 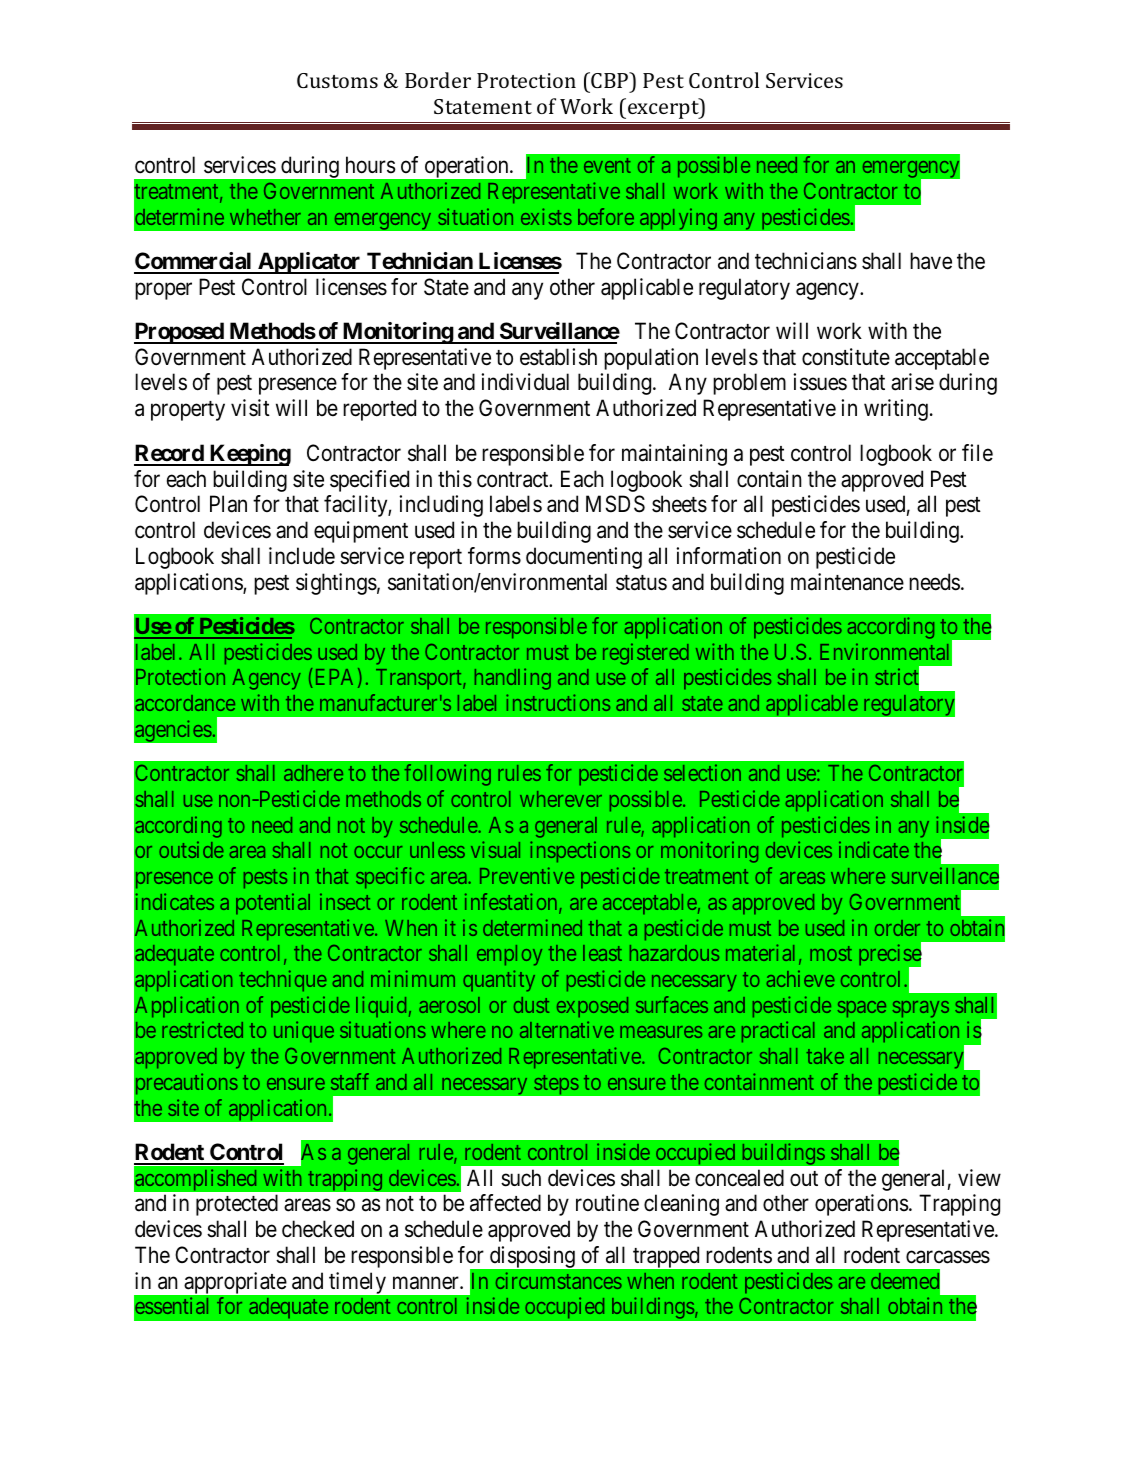 What do you see at coordinates (337, 80) in the screenshot?
I see `Customs` at bounding box center [337, 80].
